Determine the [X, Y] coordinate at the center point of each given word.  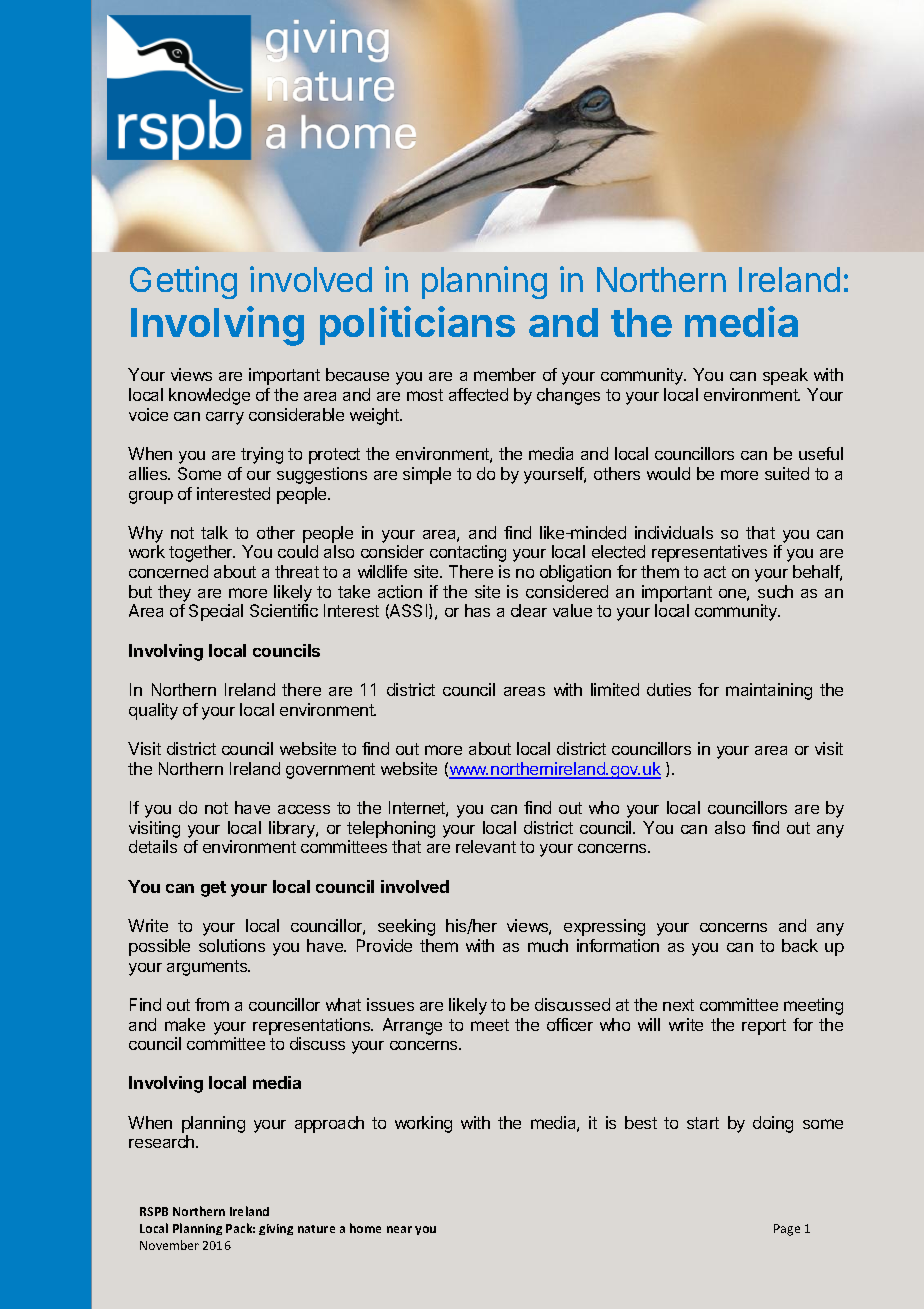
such [775, 591]
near [399, 1229]
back [800, 945]
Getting [183, 282]
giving [276, 1229]
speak [785, 376]
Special [216, 612]
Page [787, 1230]
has [477, 610]
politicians [417, 325]
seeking [406, 927]
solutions [232, 945]
